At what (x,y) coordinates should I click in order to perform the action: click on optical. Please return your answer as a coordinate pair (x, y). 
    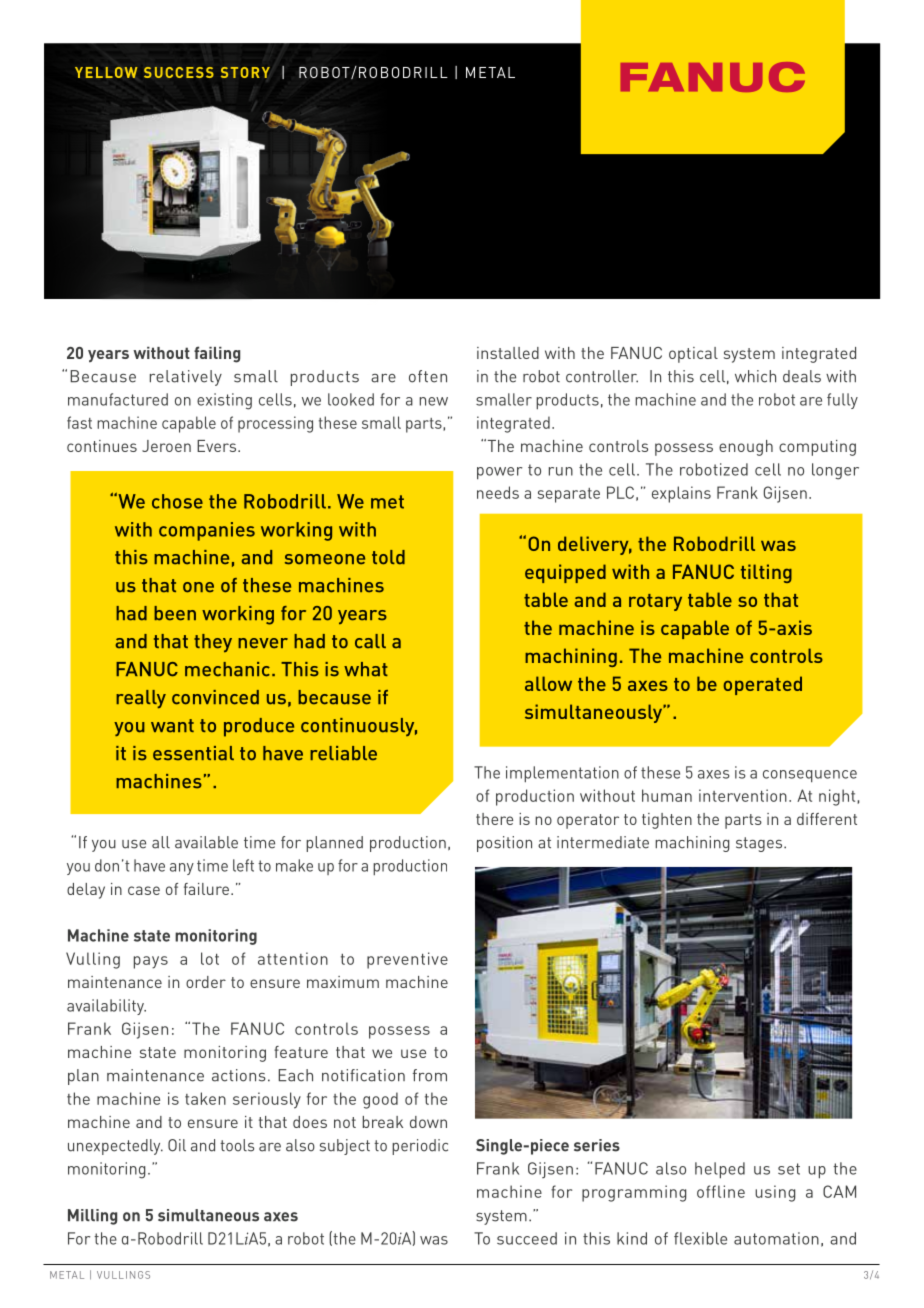
    Looking at the image, I should click on (693, 355).
